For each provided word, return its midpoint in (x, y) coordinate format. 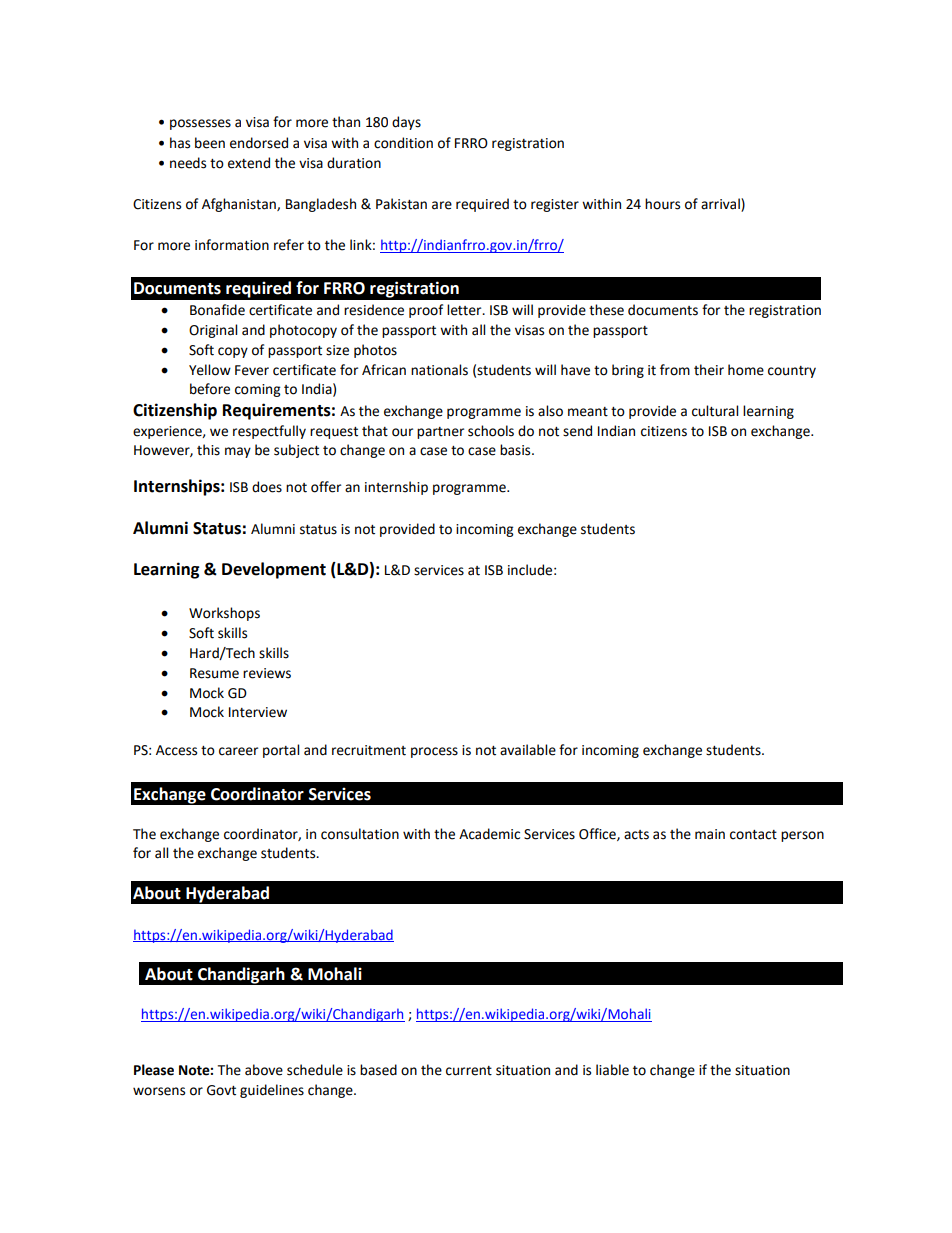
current (469, 1071)
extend (249, 163)
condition (403, 143)
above (264, 1070)
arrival (721, 205)
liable (612, 1070)
